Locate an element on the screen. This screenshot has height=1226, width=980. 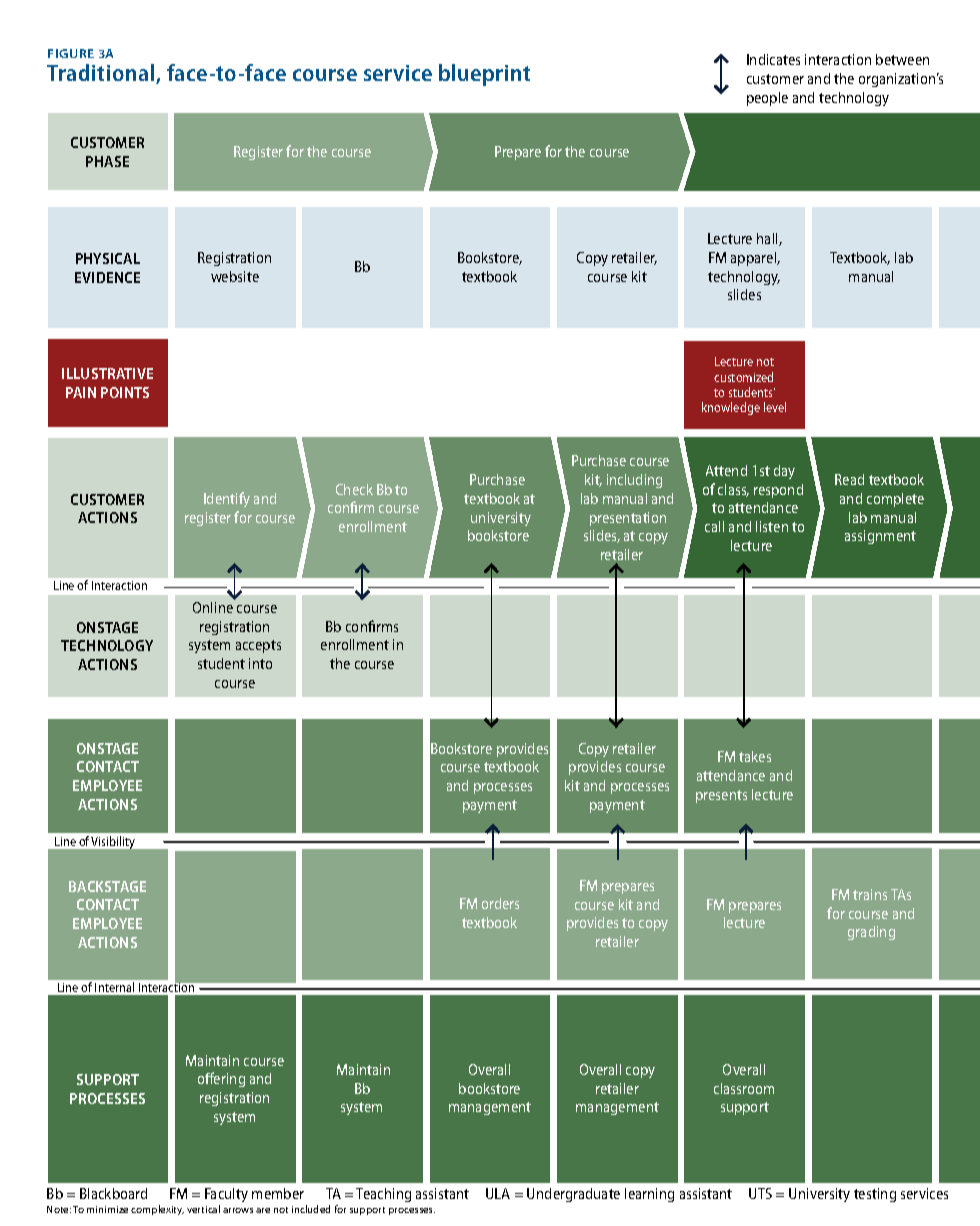
orders is located at coordinates (500, 903).
